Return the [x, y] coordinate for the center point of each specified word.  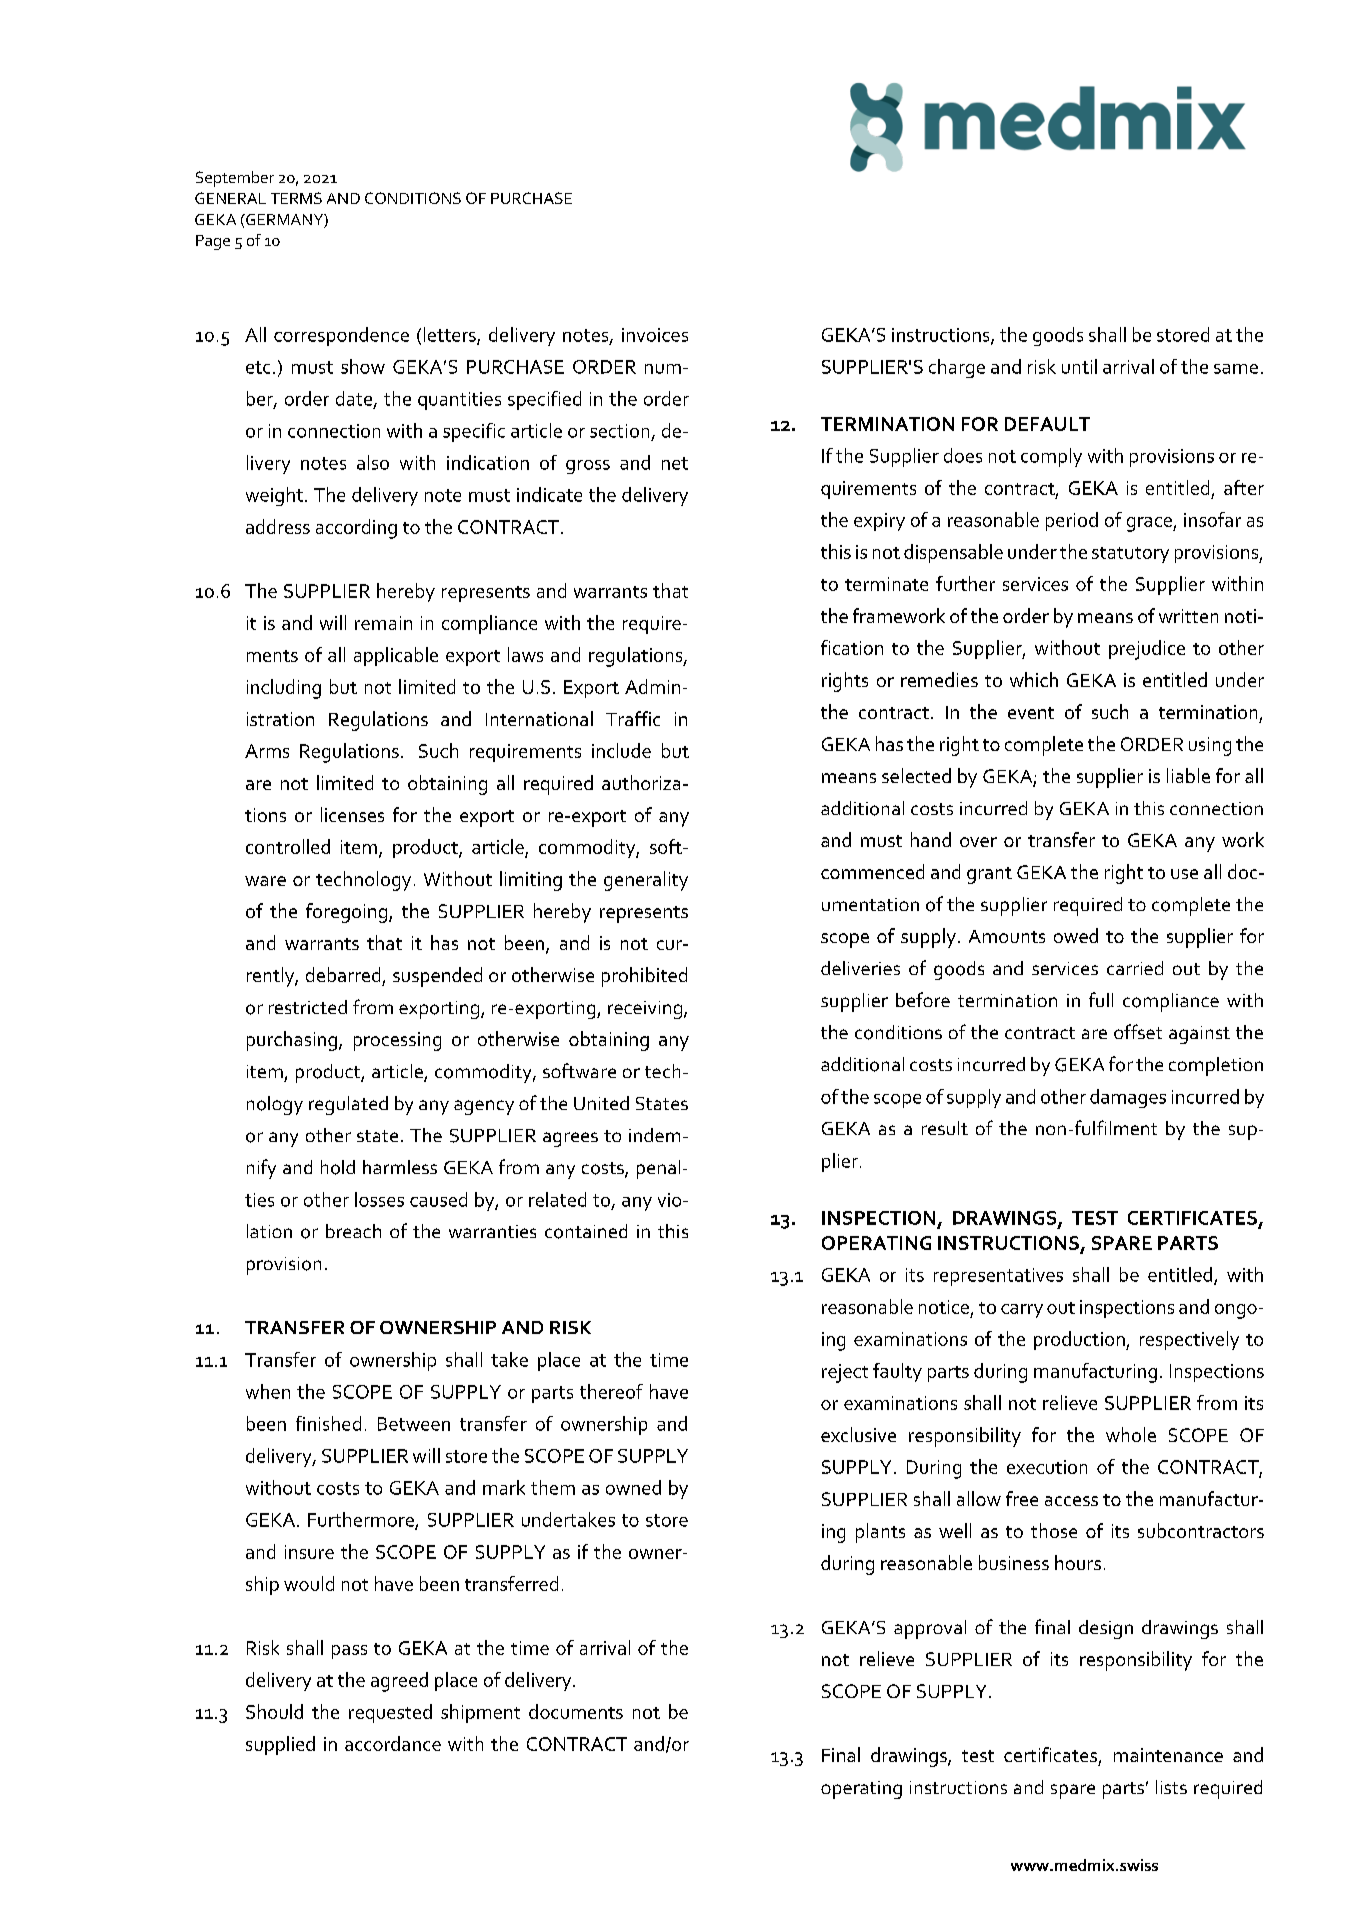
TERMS [296, 198]
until [1079, 366]
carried [1135, 968]
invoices [655, 335]
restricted [308, 1007]
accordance [393, 1743]
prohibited [644, 977]
